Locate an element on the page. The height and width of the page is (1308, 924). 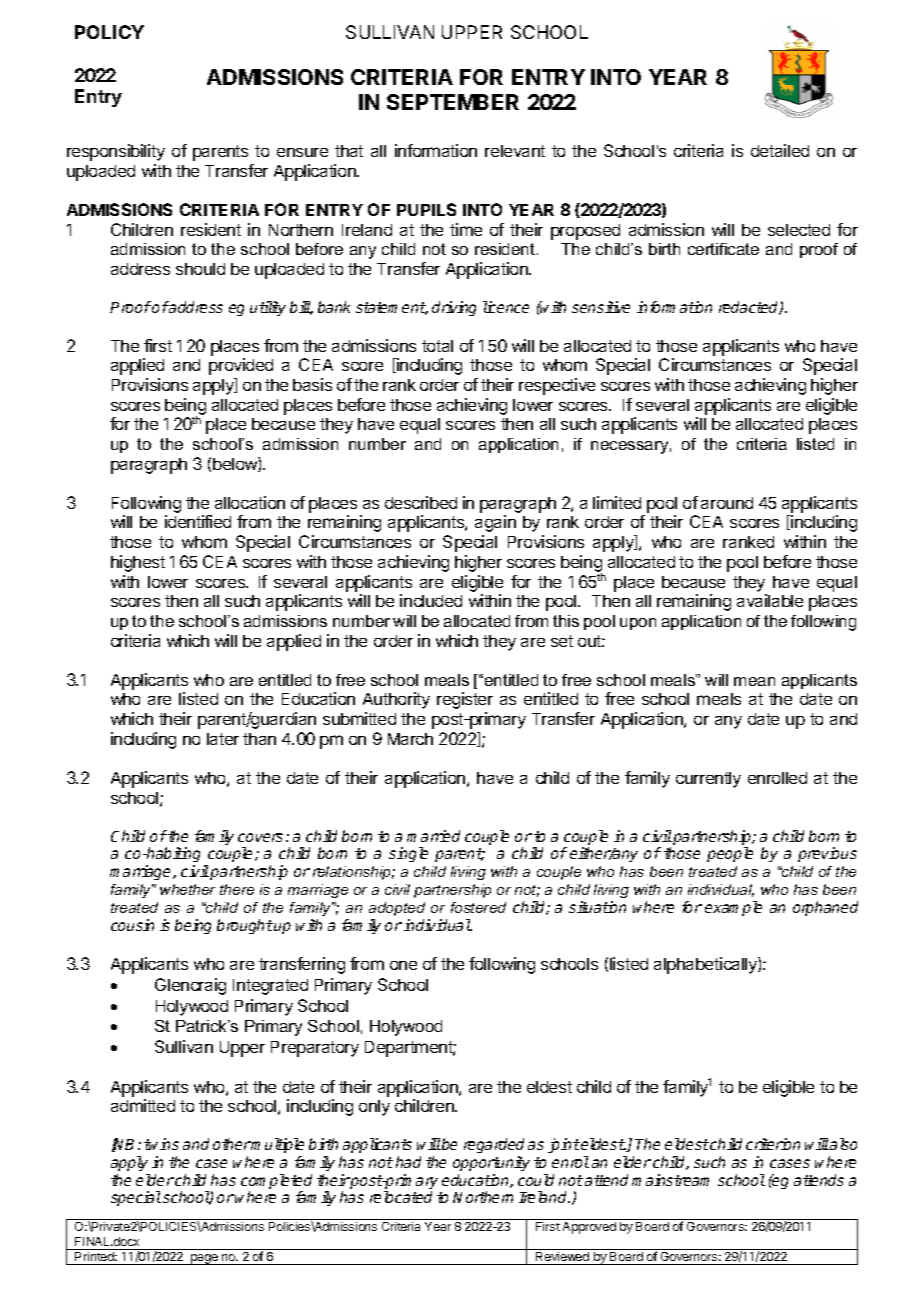
around is located at coordinates (727, 503).
